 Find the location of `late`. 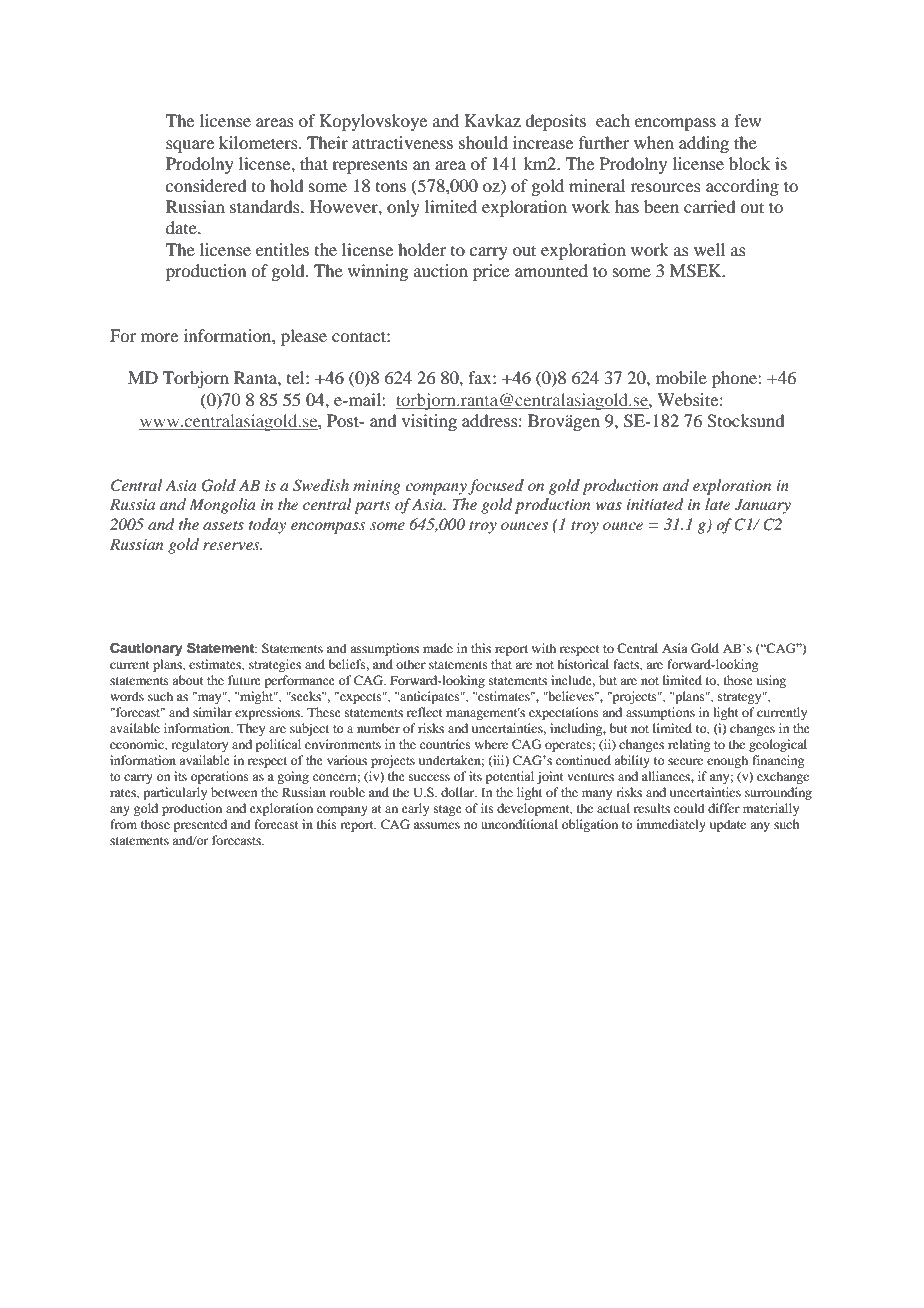

late is located at coordinates (717, 504).
